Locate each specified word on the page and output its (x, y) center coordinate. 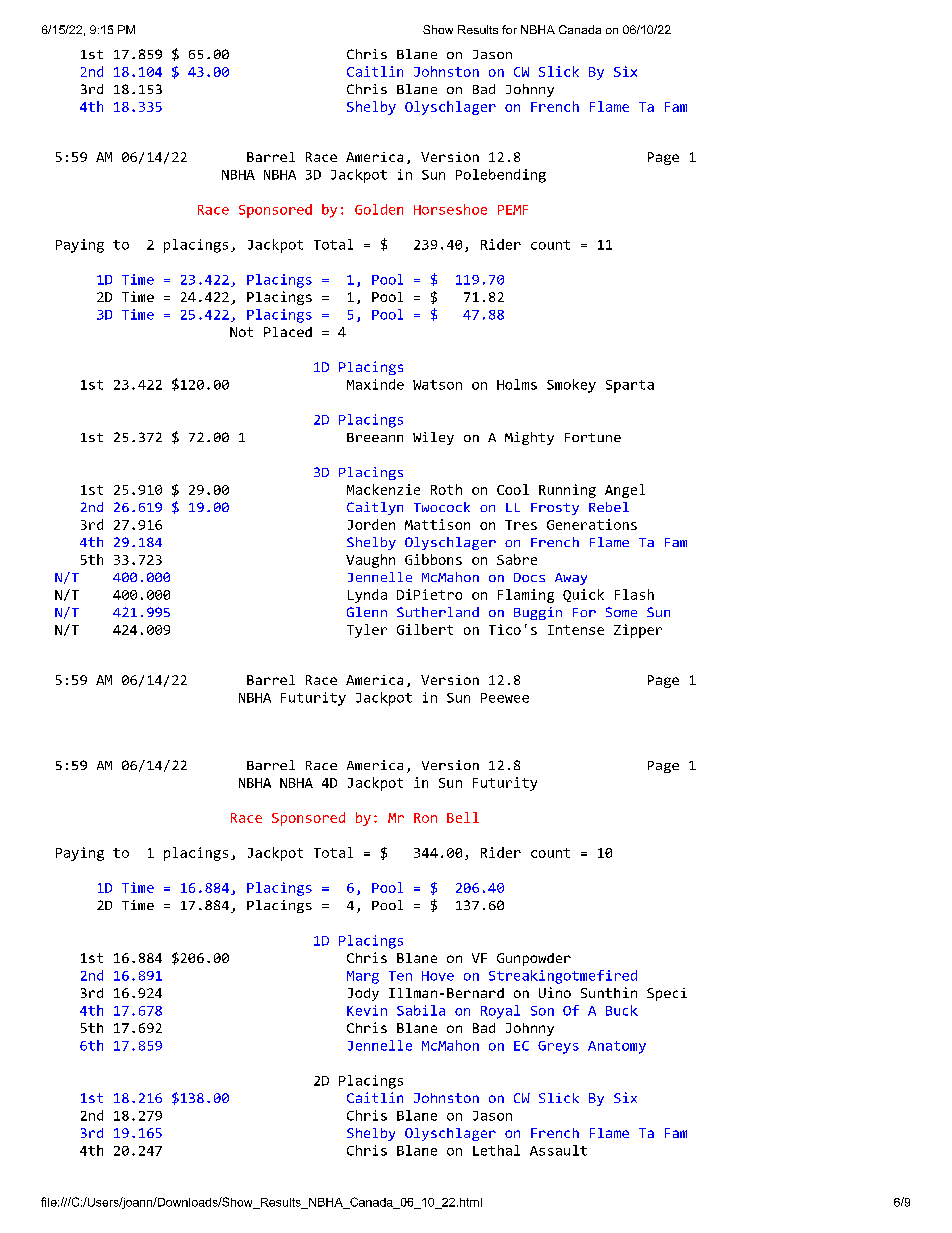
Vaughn (370, 561)
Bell (463, 817)
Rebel (609, 507)
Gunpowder (534, 959)
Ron (425, 818)
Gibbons (433, 559)
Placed (288, 332)
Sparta (630, 386)
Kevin (367, 1010)
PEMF (513, 210)
